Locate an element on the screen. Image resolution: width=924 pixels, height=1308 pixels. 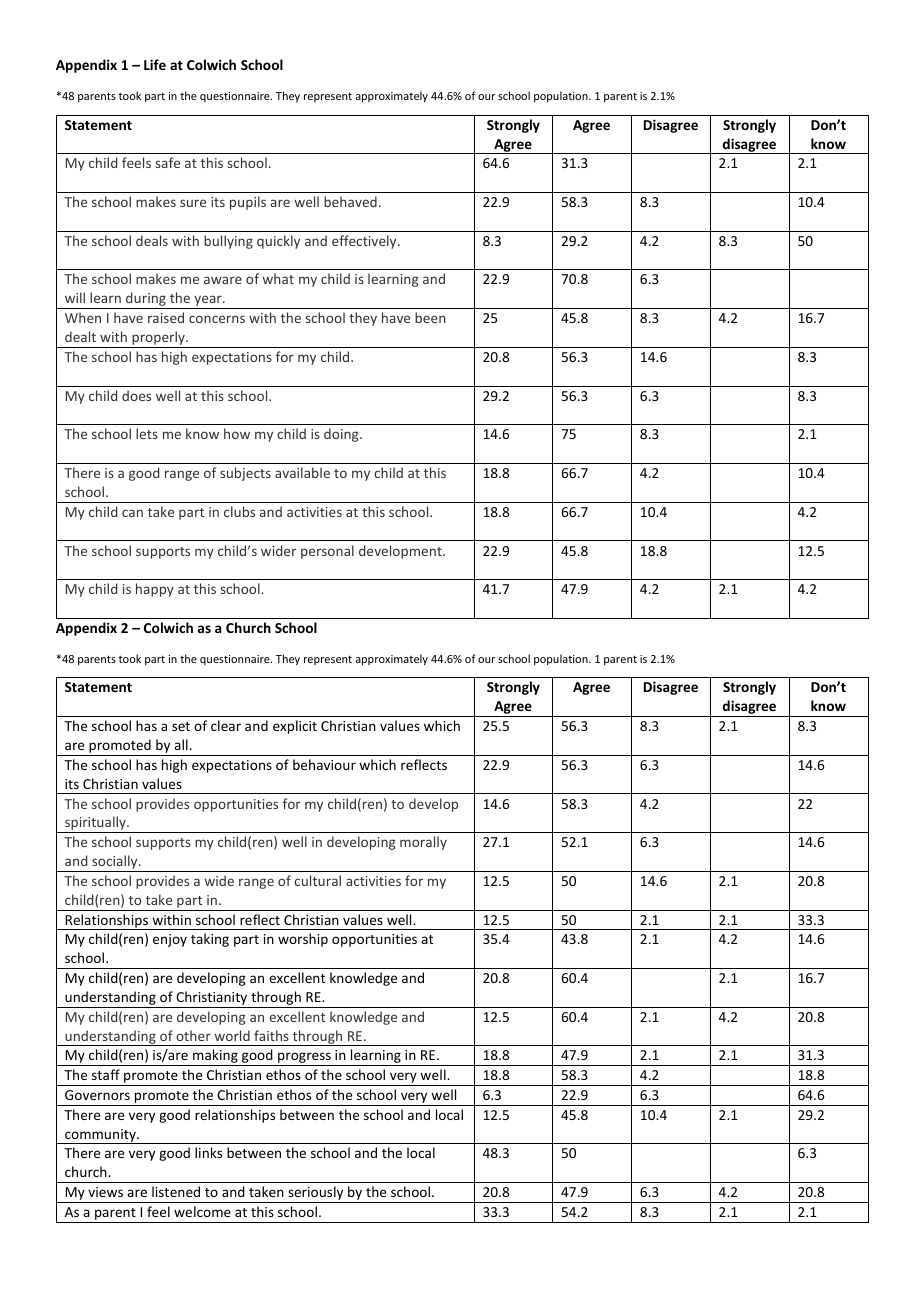
happy is located at coordinates (155, 590).
